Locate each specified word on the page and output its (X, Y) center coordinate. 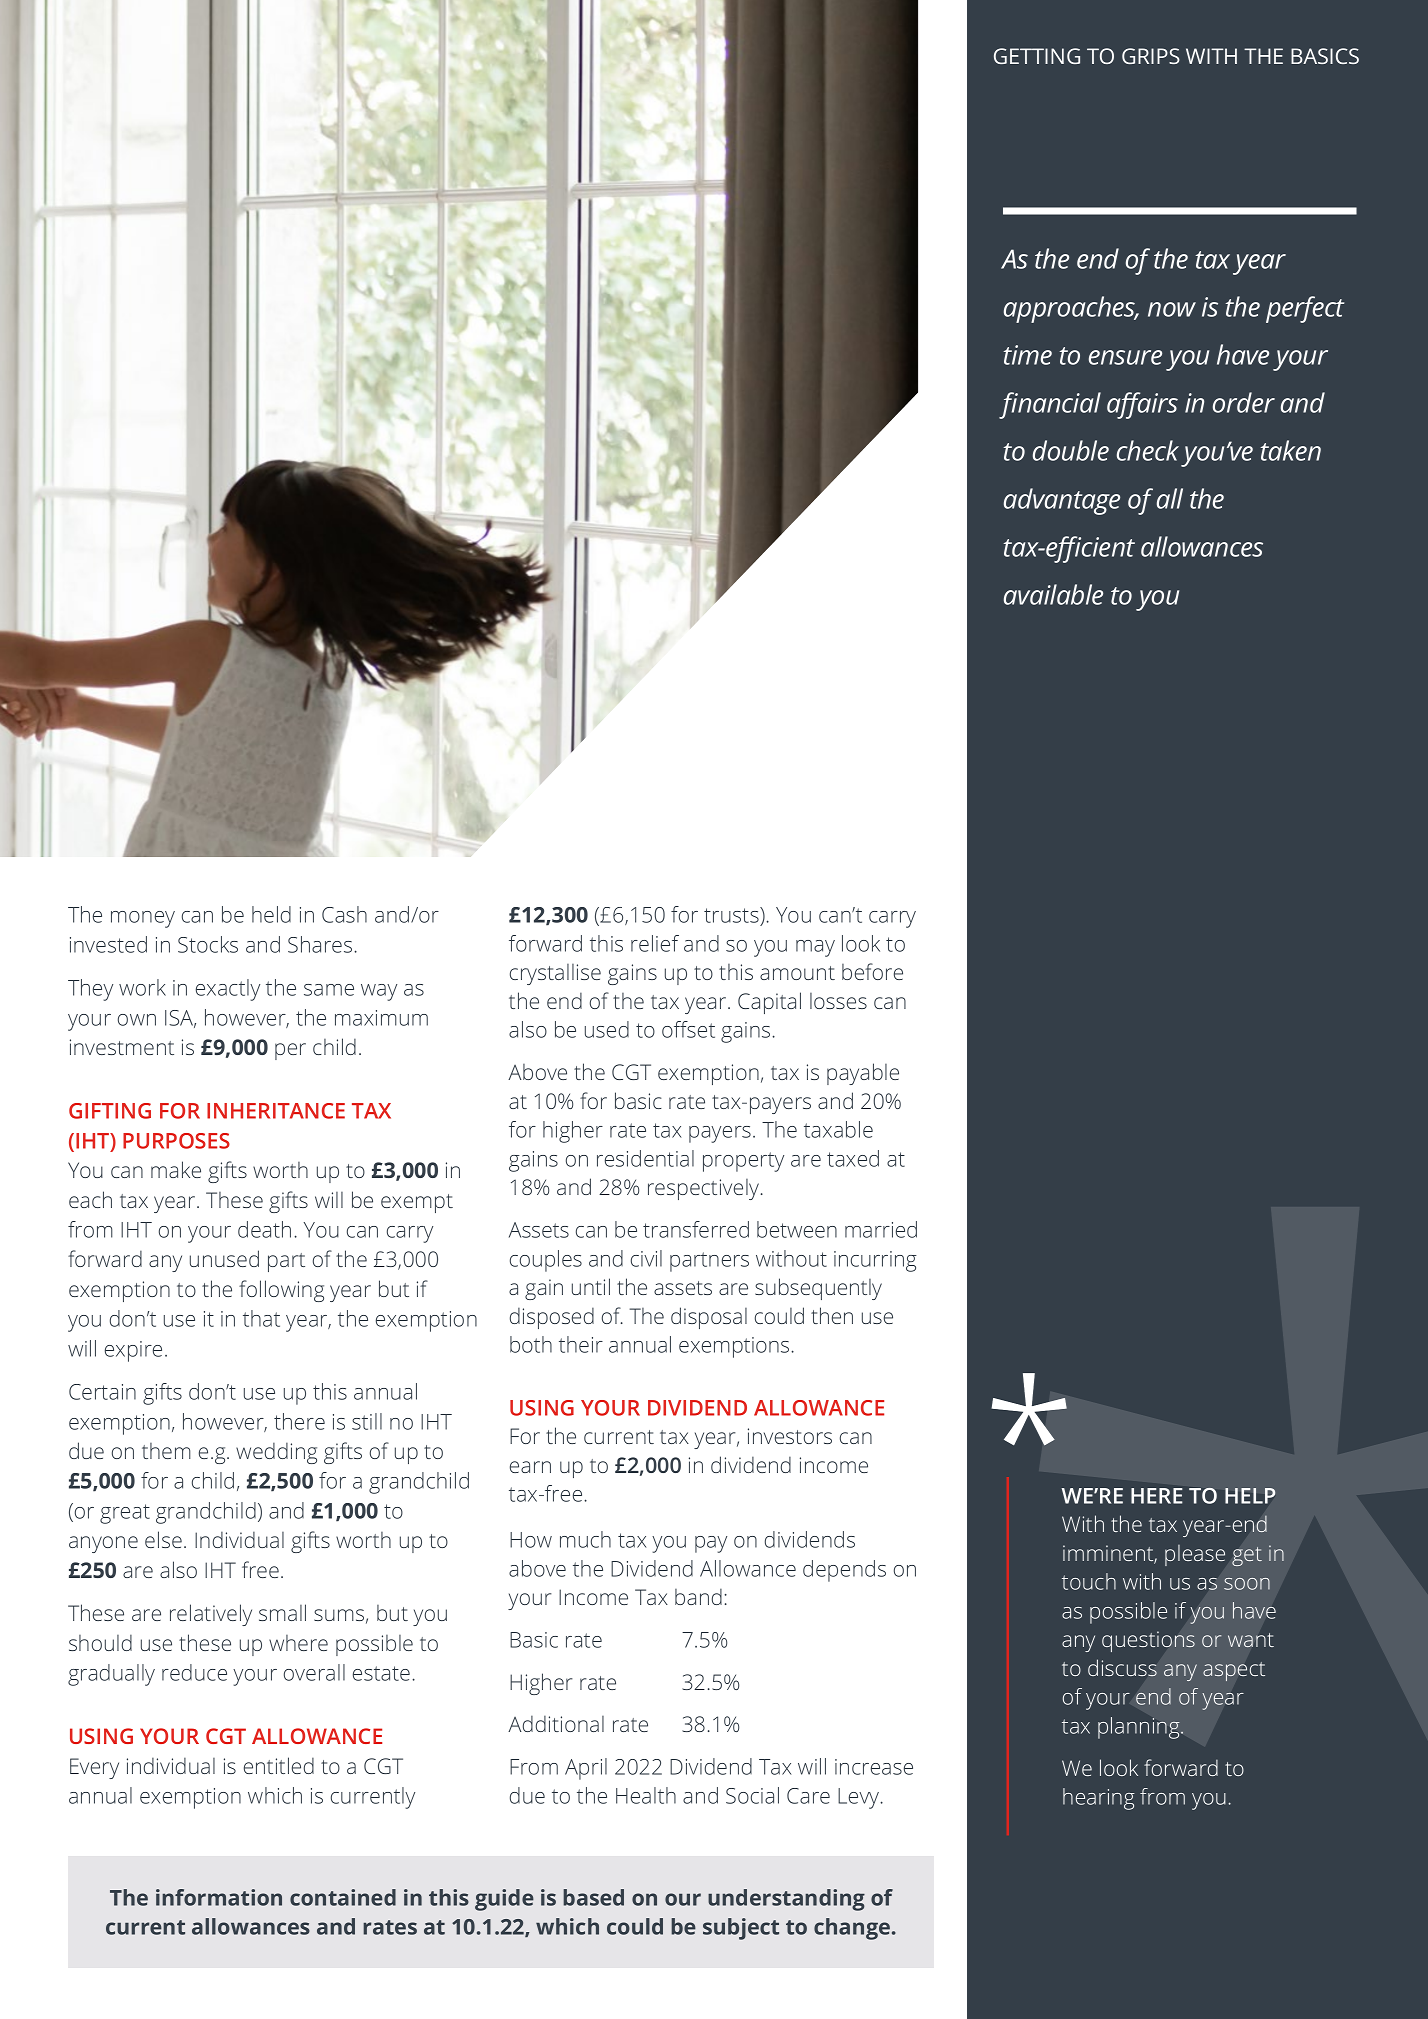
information (219, 1897)
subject (741, 1929)
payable (863, 1074)
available (1053, 594)
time (1028, 355)
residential (645, 1158)
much (585, 1539)
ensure (1125, 357)
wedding (276, 1453)
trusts (732, 916)
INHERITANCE (276, 1111)
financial (1050, 405)
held (271, 914)
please (1195, 1555)
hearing (1099, 1799)
